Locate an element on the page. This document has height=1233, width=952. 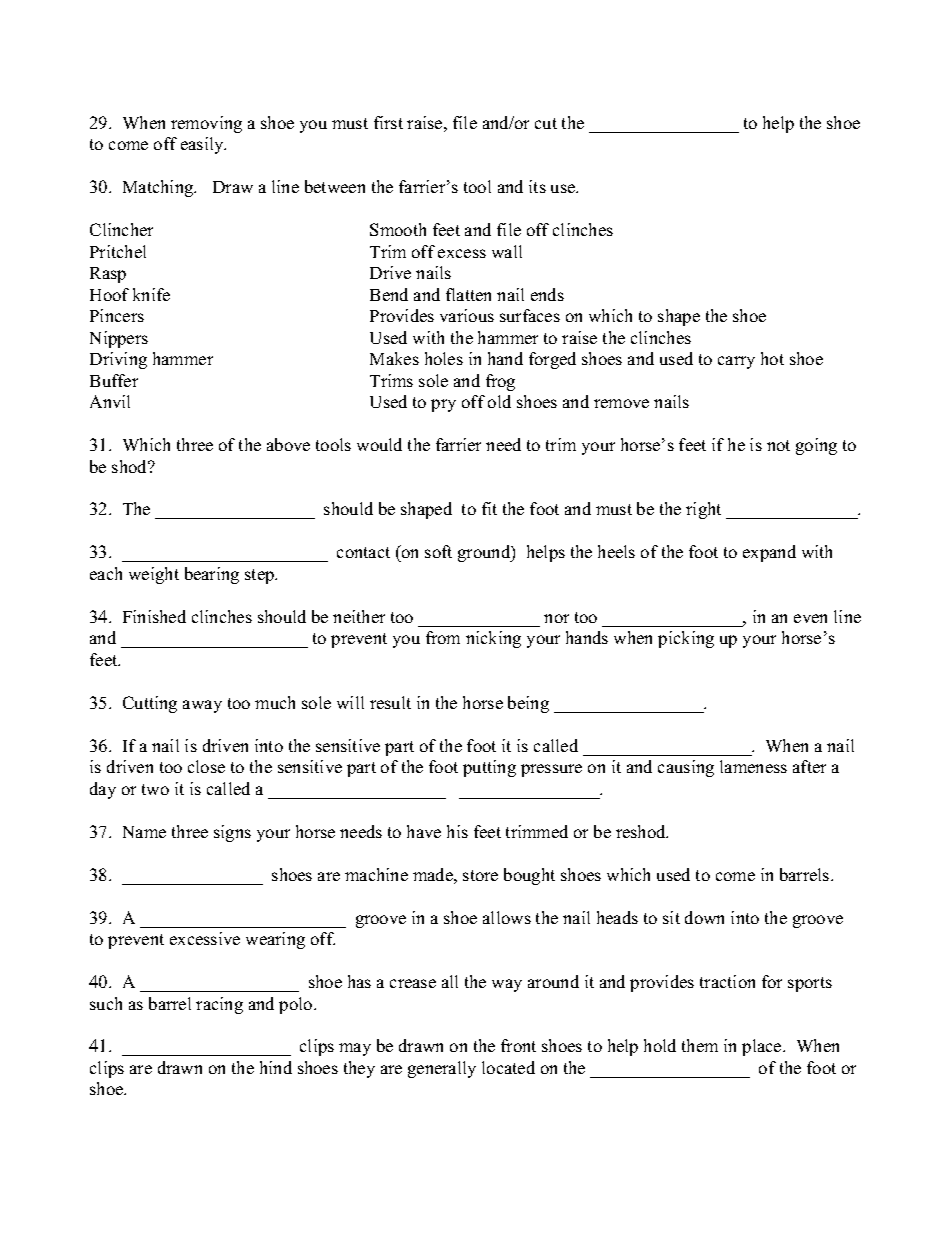
racing is located at coordinates (219, 1005).
